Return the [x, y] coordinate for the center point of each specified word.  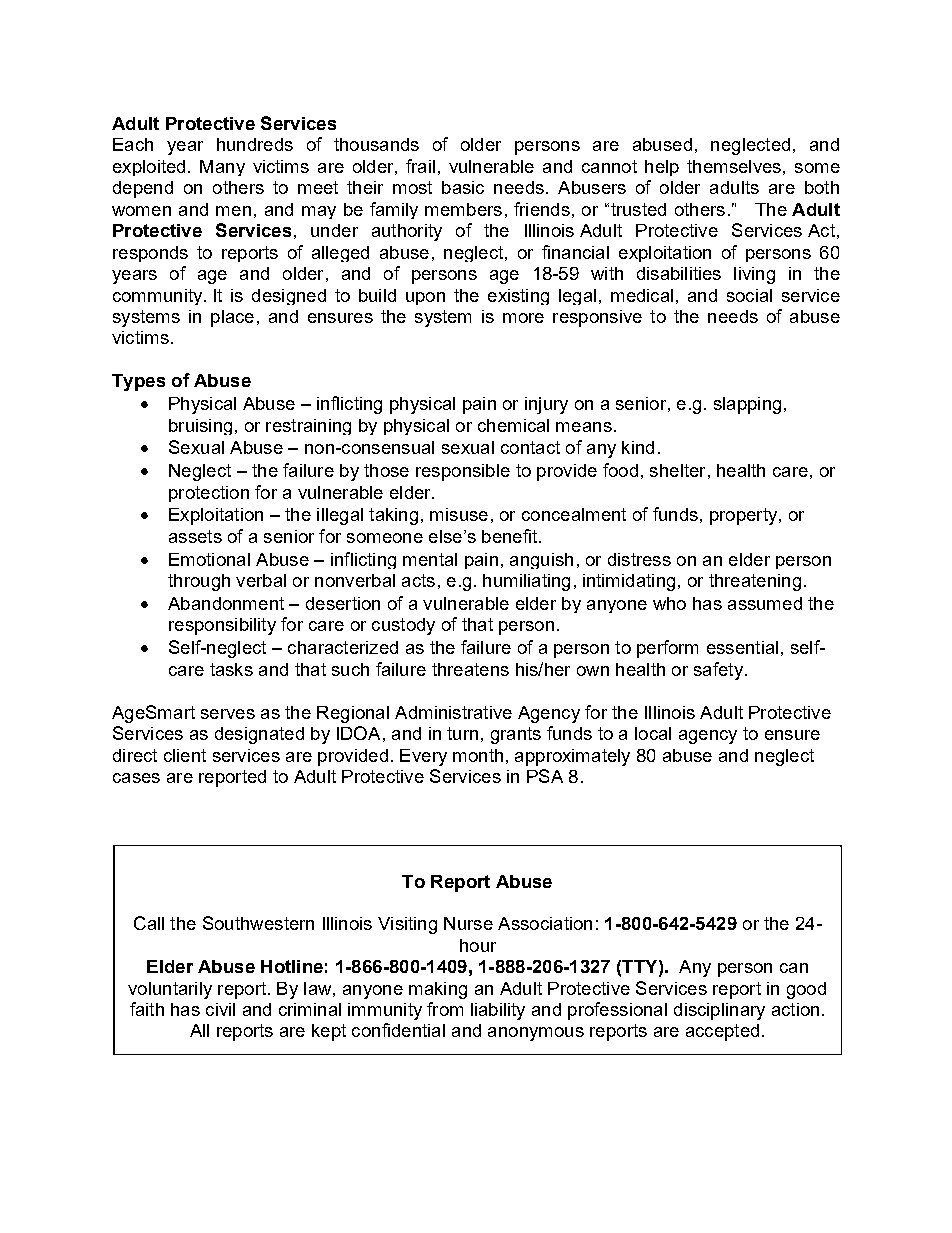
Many [222, 168]
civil [220, 1009]
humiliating [526, 582]
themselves [734, 166]
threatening [755, 582]
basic [463, 187]
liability [498, 1011]
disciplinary [719, 1011]
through [199, 582]
